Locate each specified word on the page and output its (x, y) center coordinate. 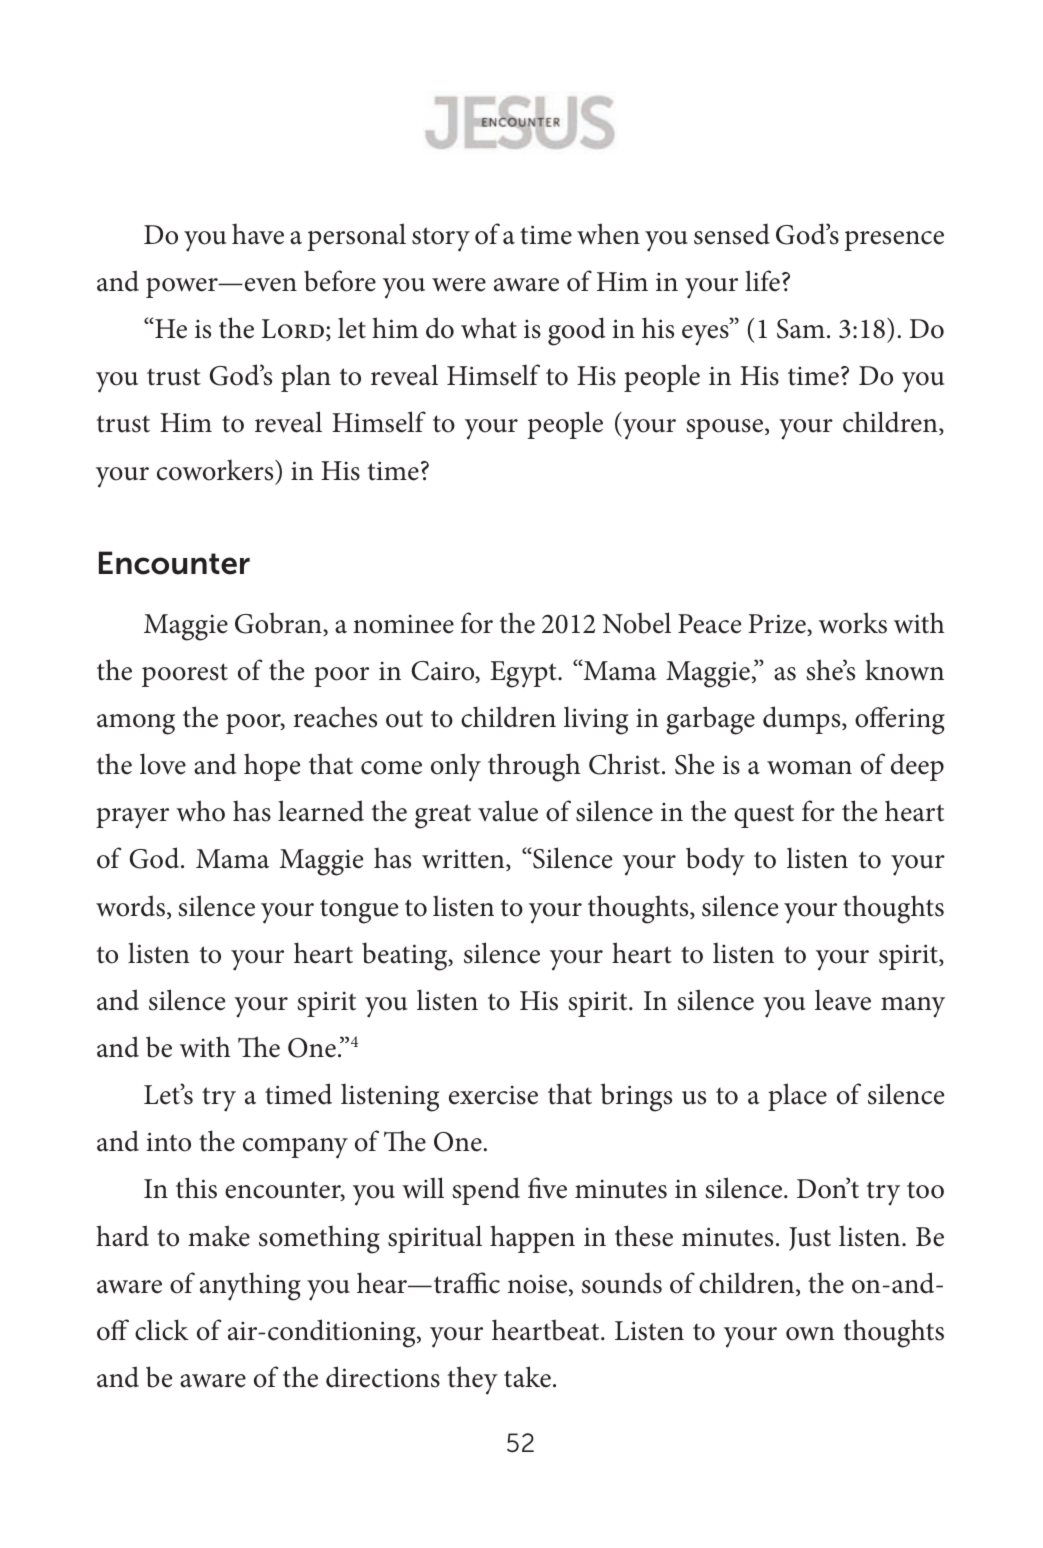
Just (810, 1239)
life (762, 281)
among (136, 724)
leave (843, 1000)
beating (406, 956)
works (853, 623)
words (132, 907)
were (459, 285)
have (258, 234)
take (527, 1377)
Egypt (524, 674)
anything (250, 1286)
